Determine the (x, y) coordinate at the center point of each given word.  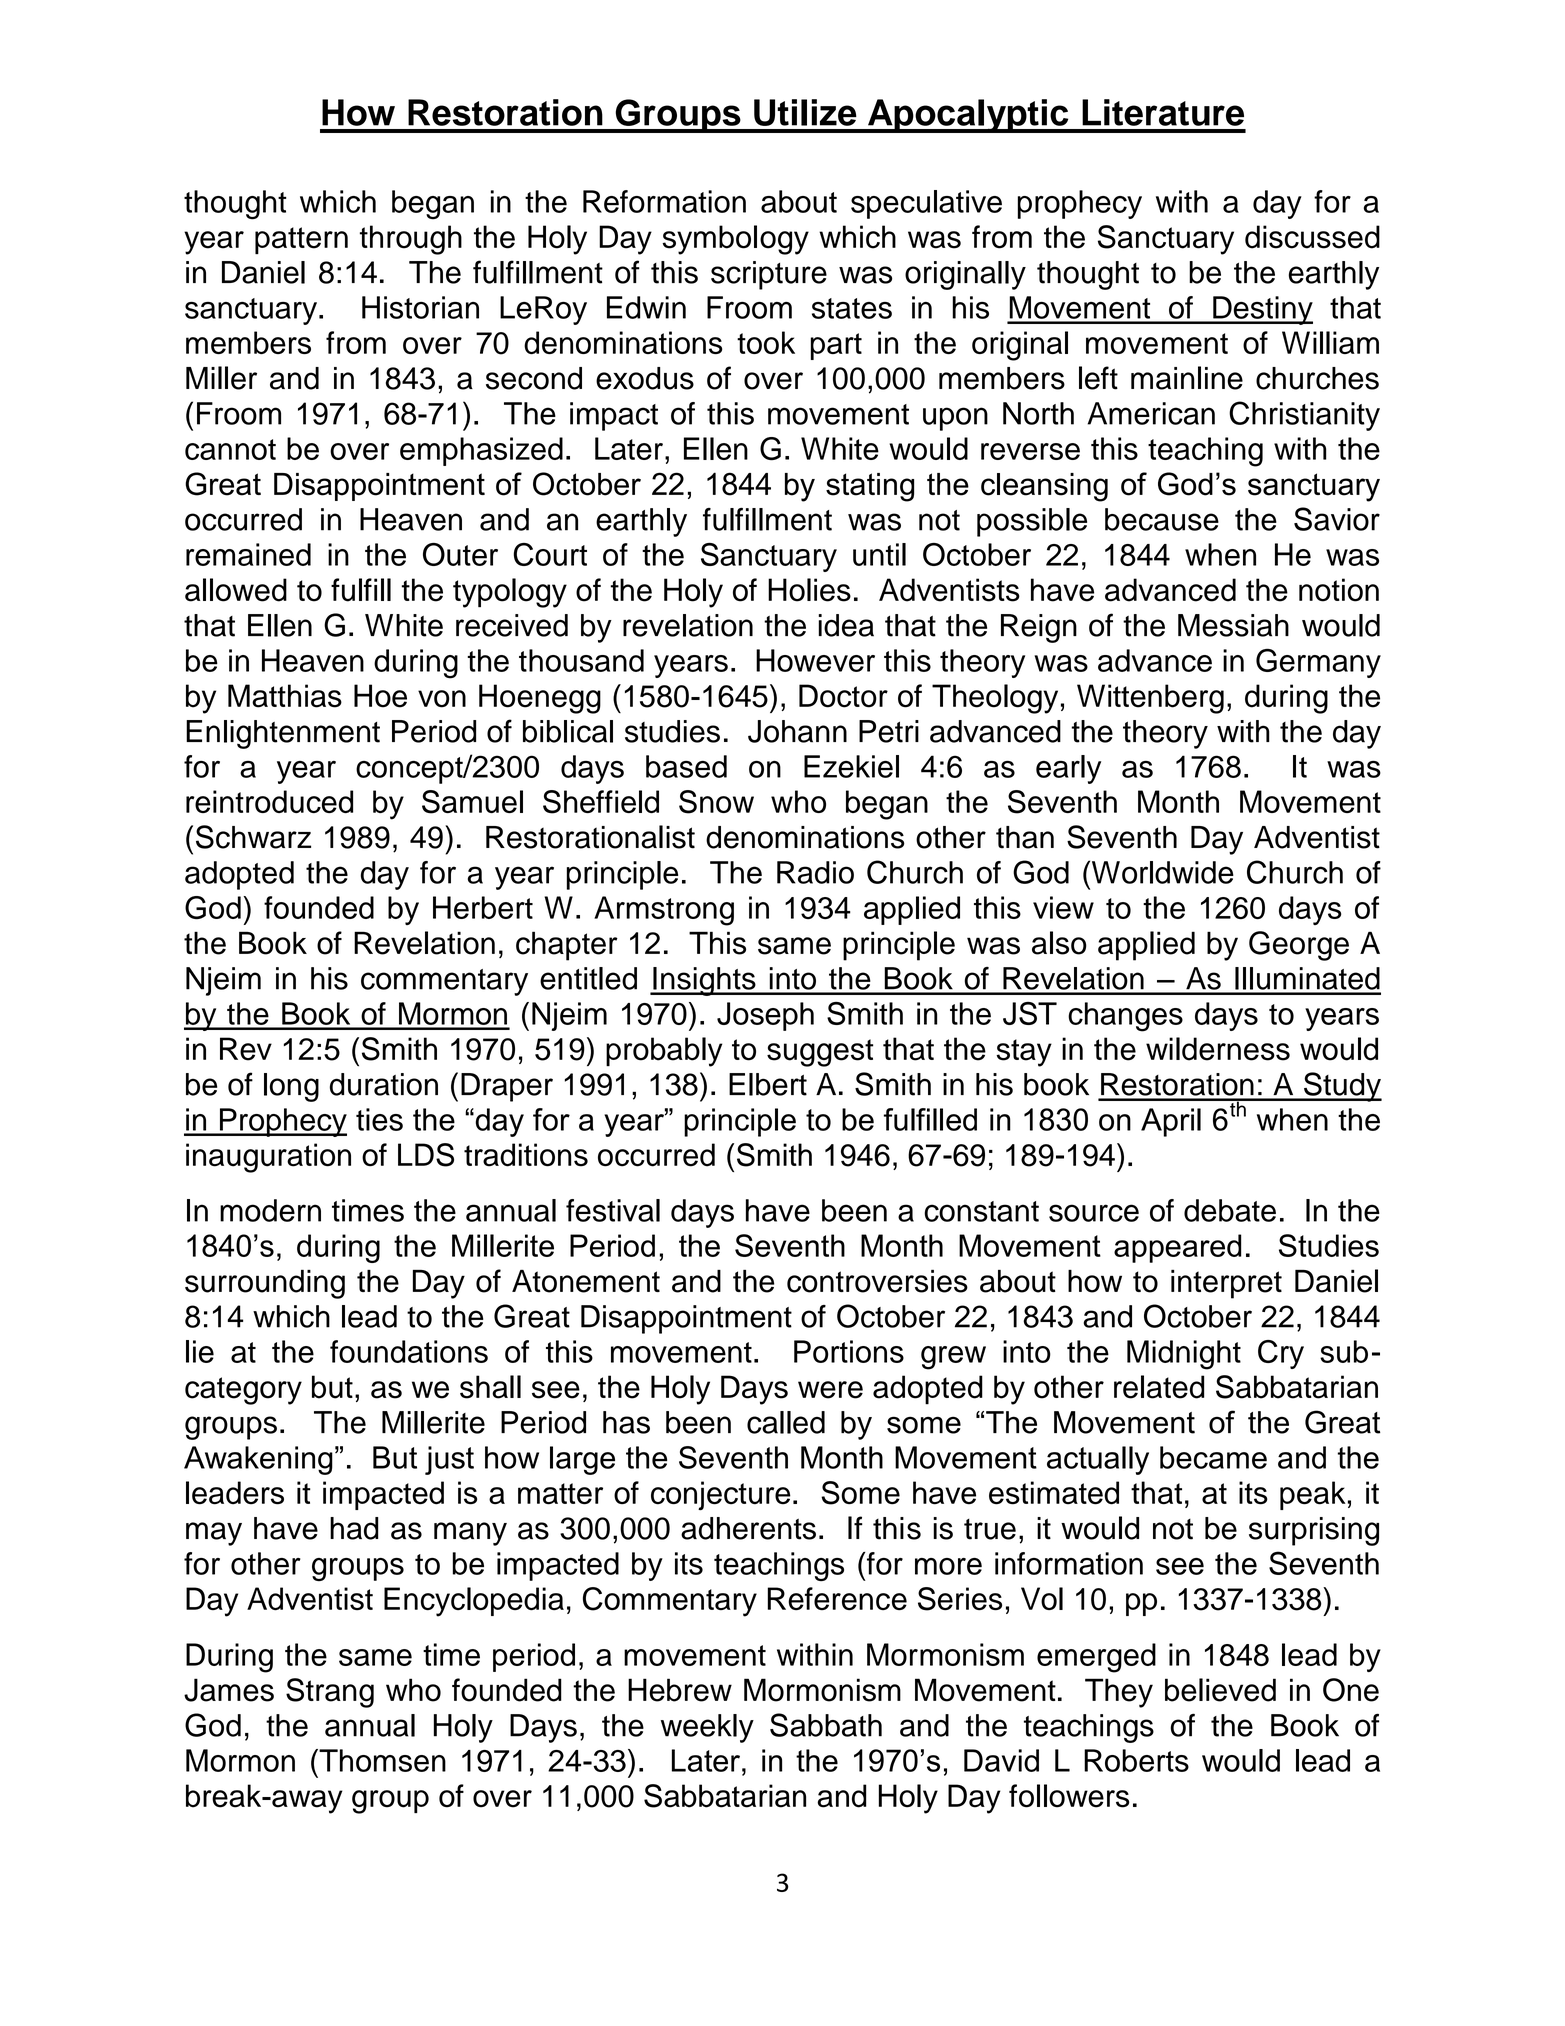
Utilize (805, 112)
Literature (1163, 112)
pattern (301, 240)
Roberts (1136, 1760)
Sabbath (826, 1725)
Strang (330, 1693)
